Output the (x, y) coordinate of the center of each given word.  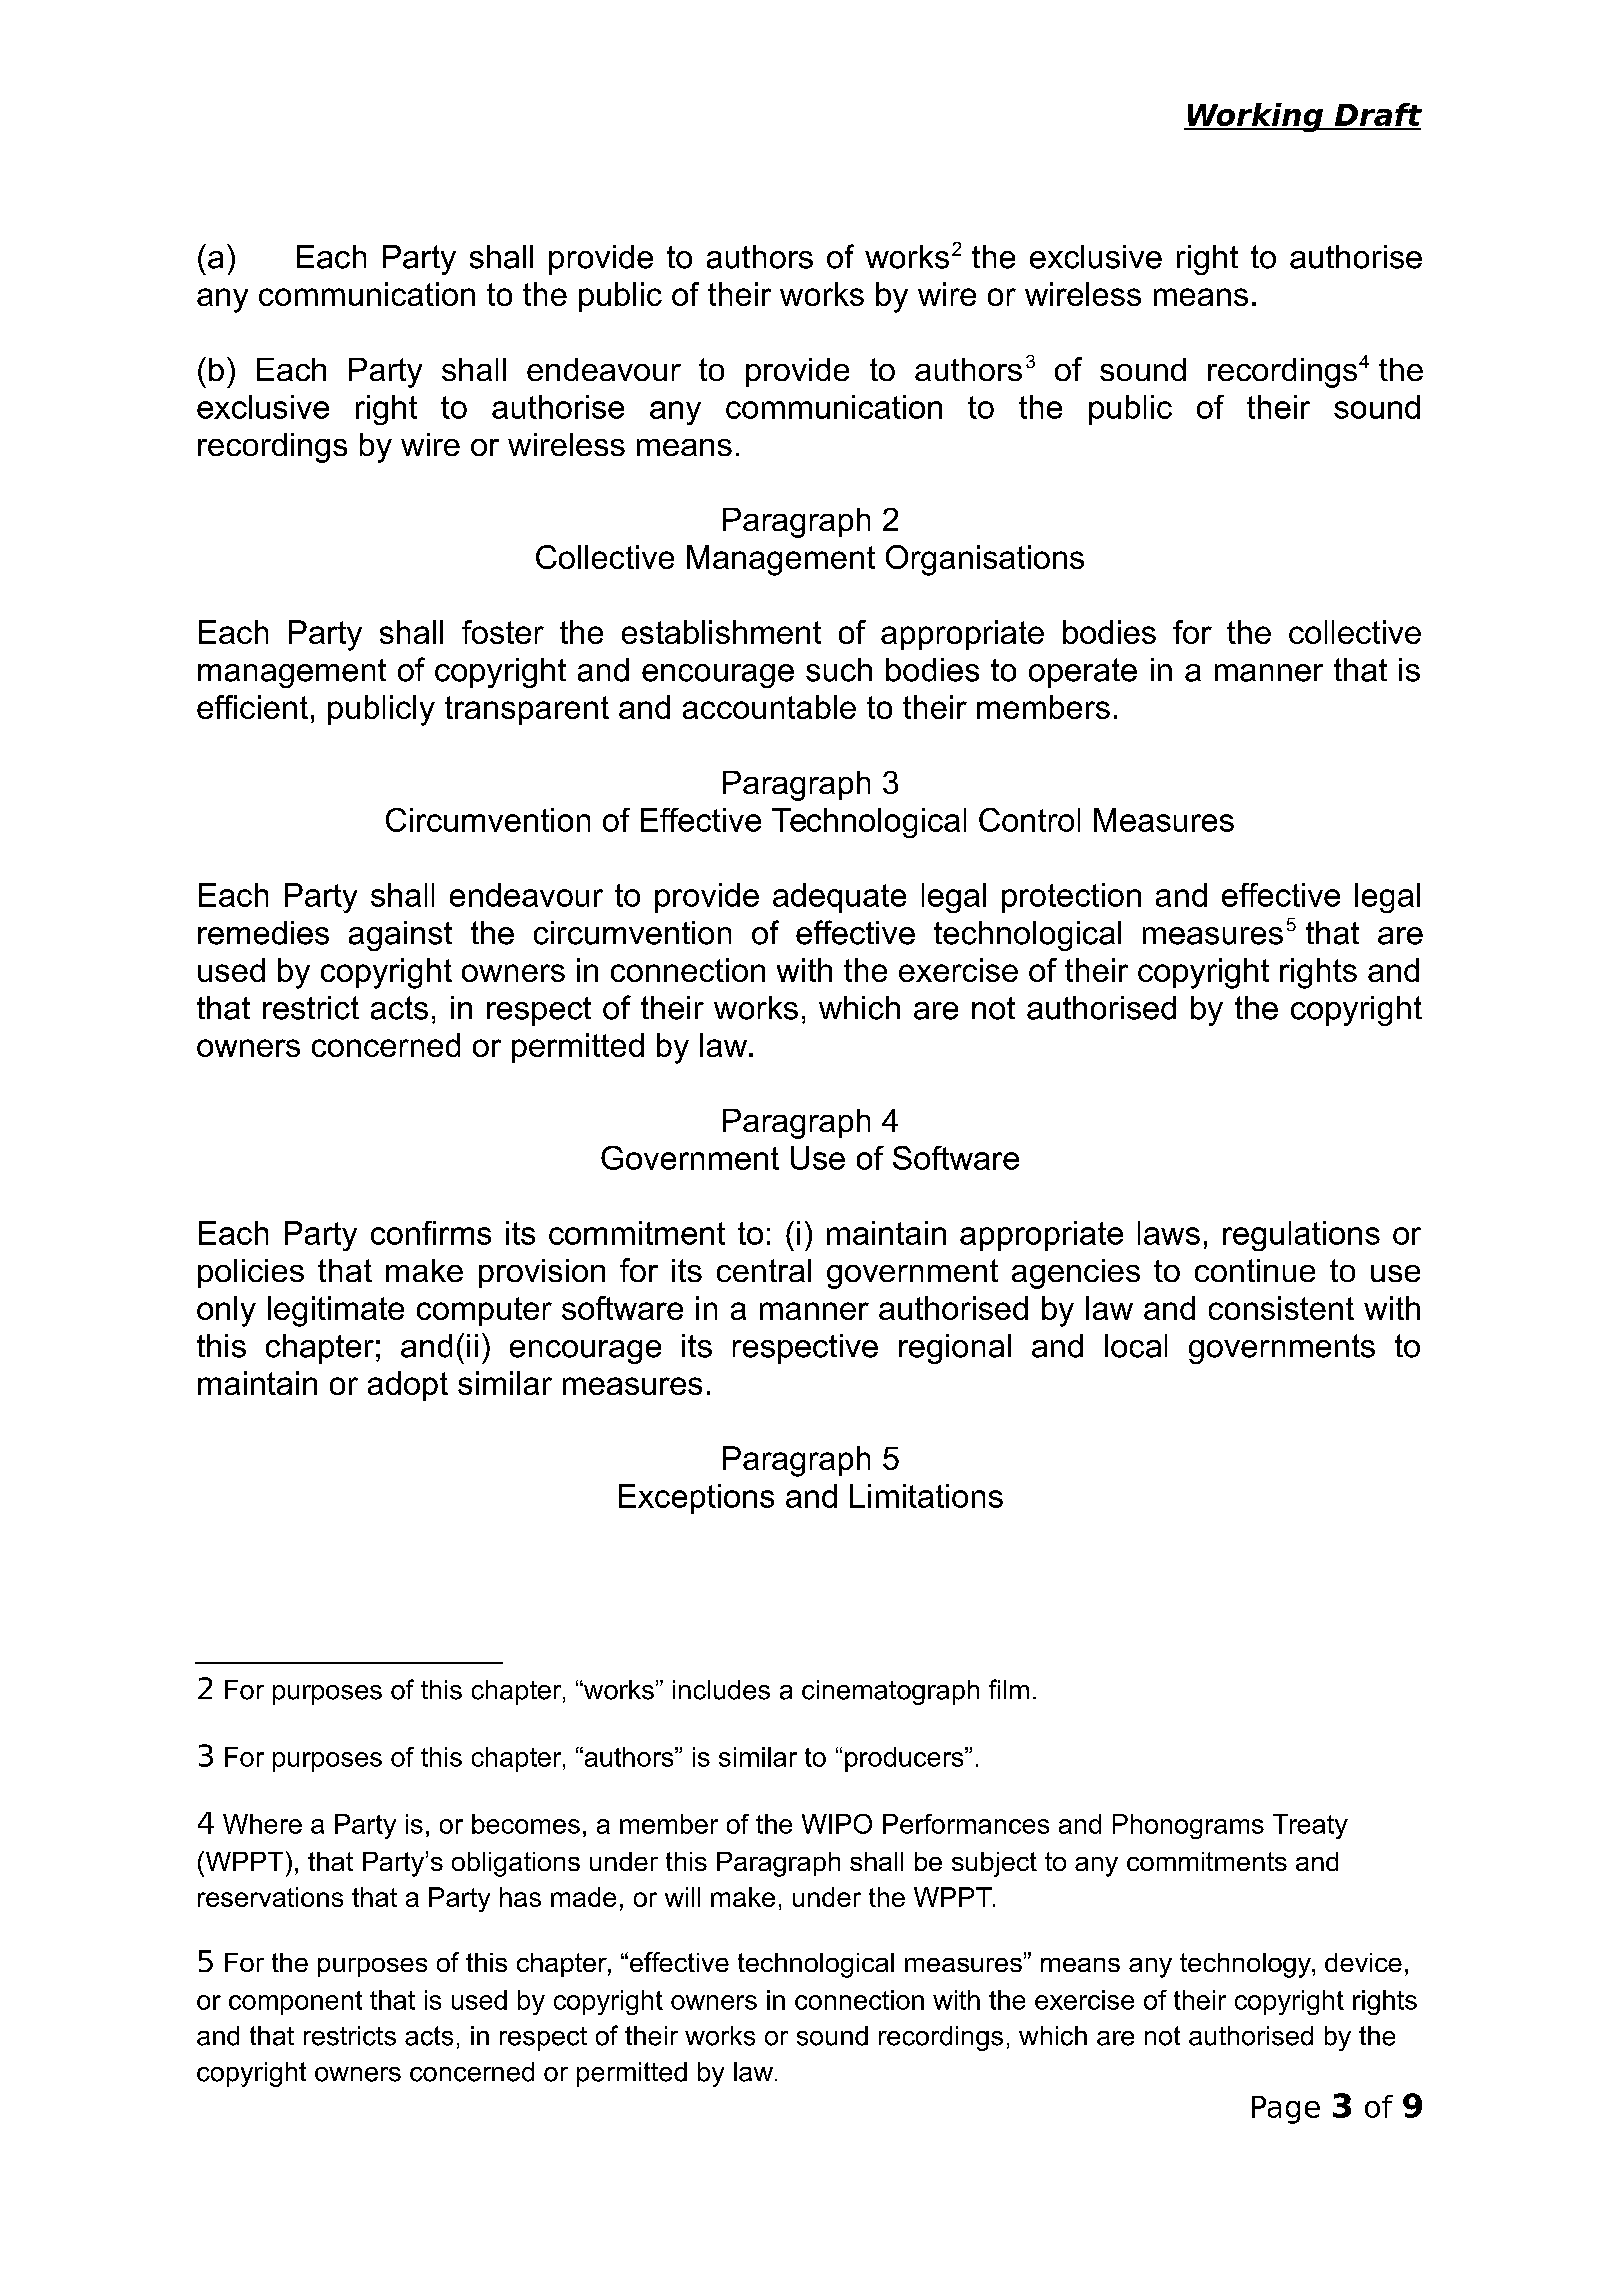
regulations (1301, 1236)
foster (503, 632)
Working (1255, 117)
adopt (408, 1386)
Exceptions (696, 1499)
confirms (431, 1233)
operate (1083, 673)
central (764, 1270)
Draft (1377, 116)
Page (1286, 2110)
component (295, 2003)
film (1009, 1689)
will (682, 1897)
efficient (252, 707)
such (839, 670)
